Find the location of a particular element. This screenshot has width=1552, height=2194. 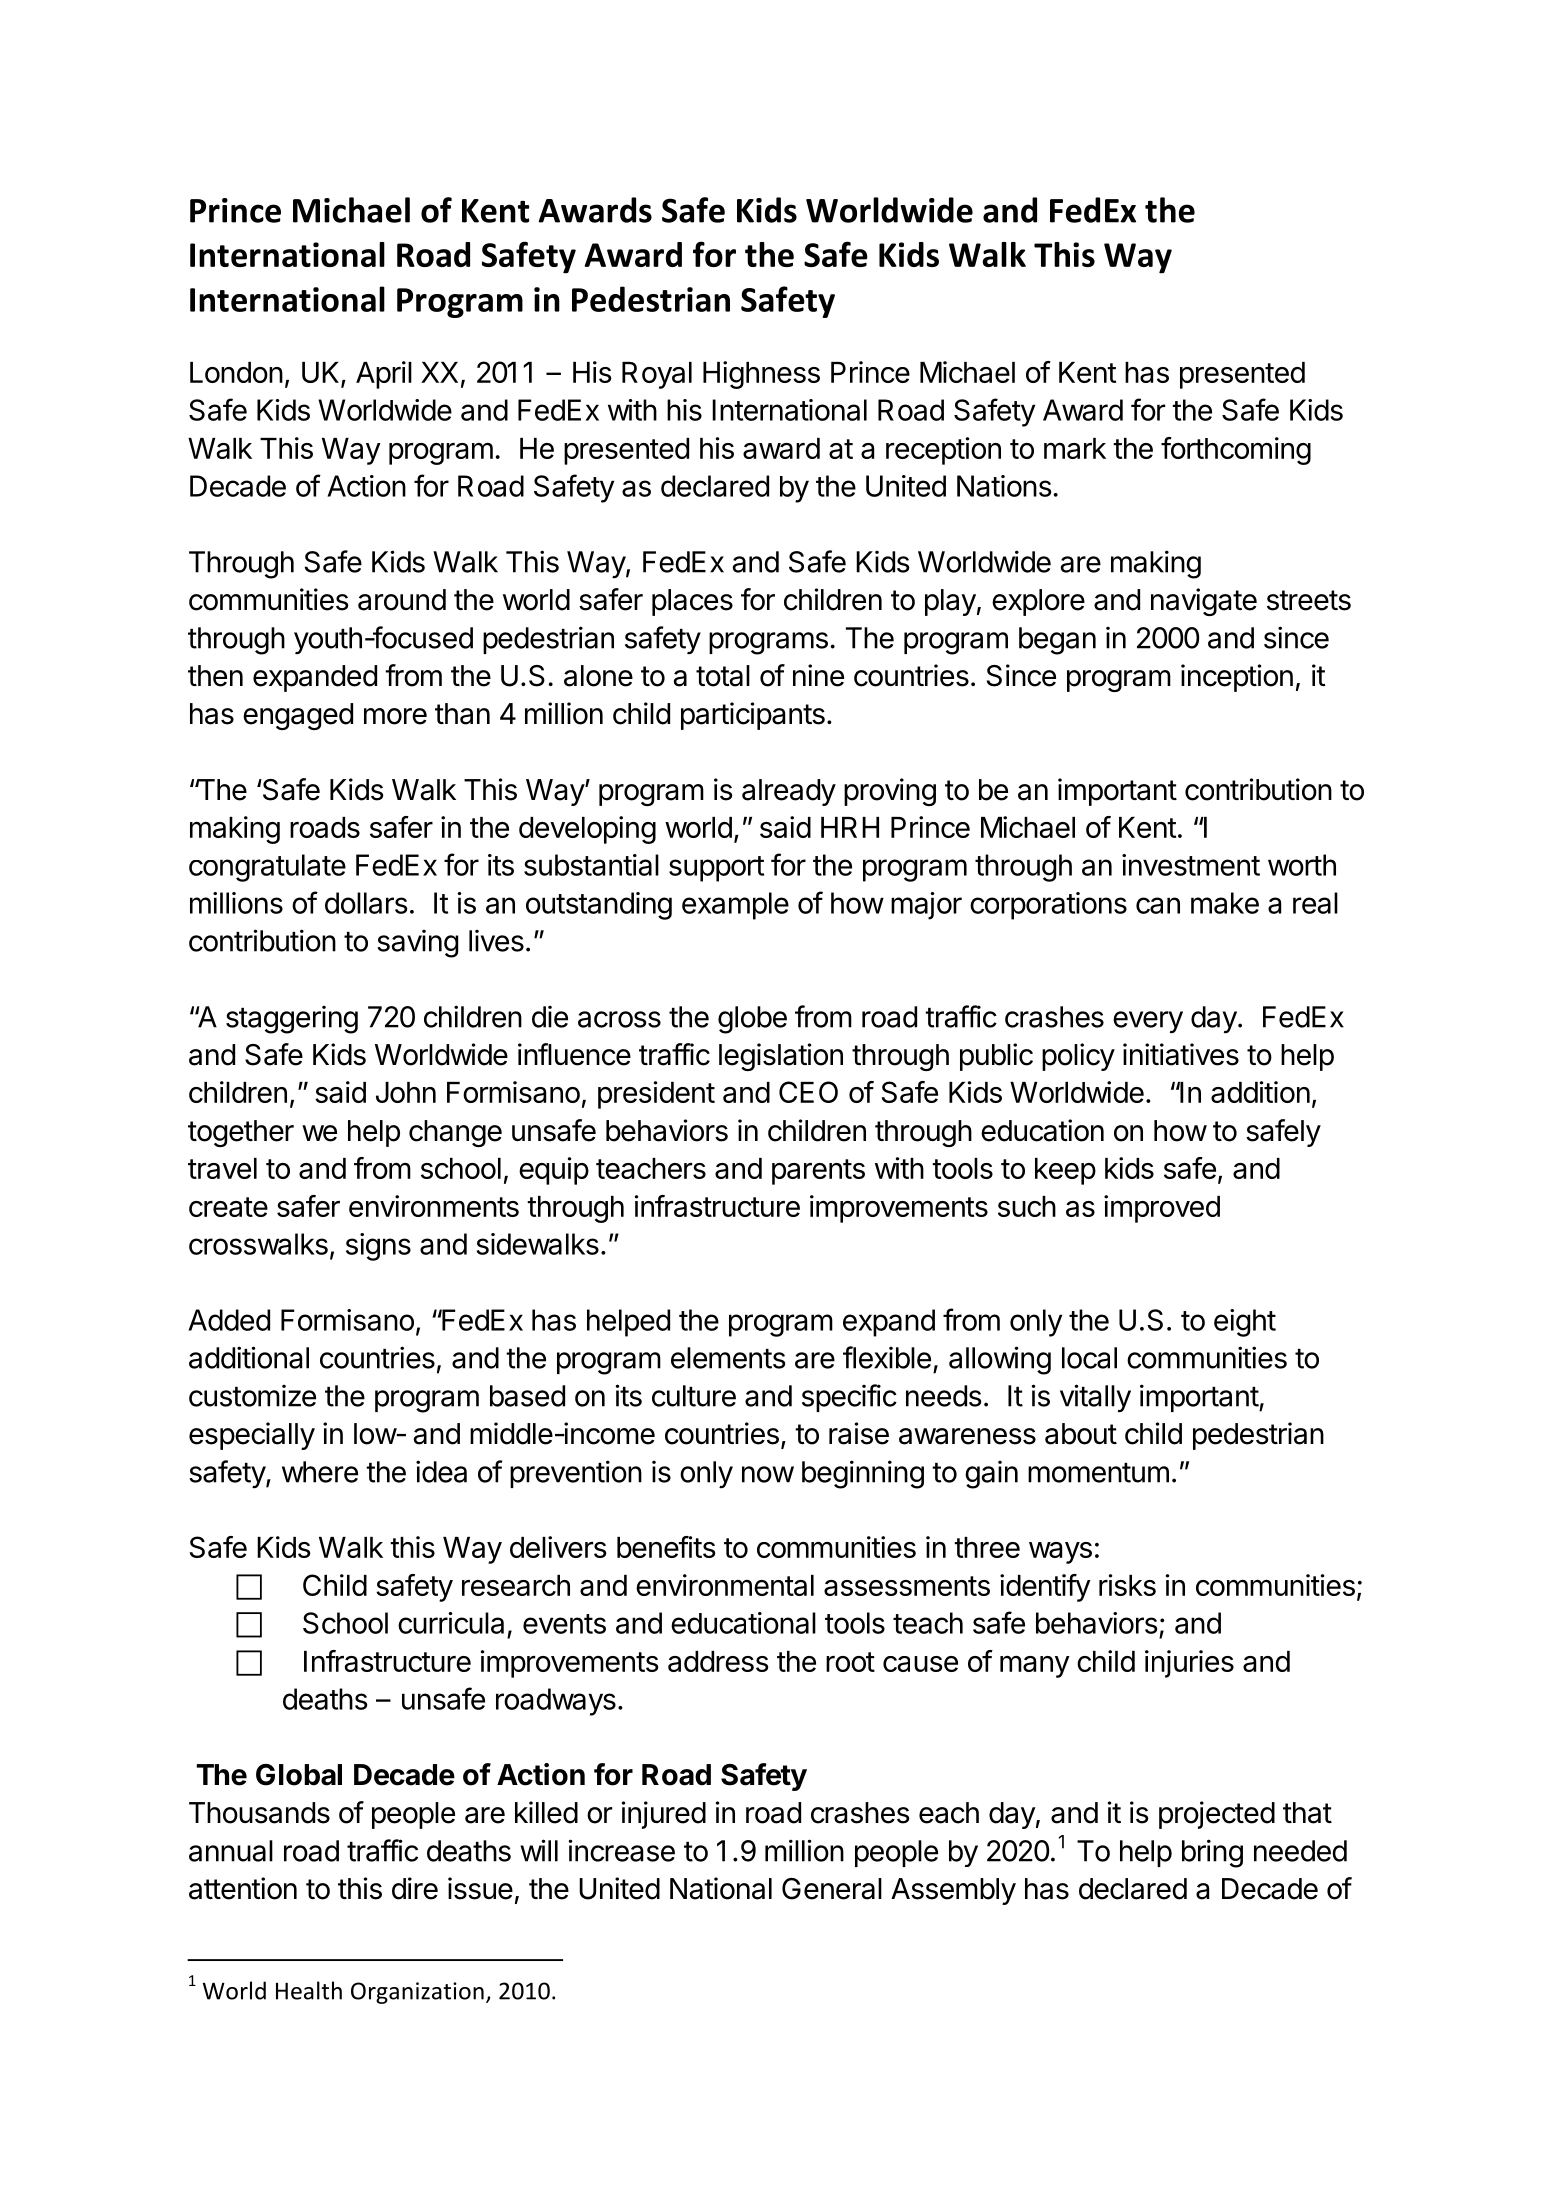

improved is located at coordinates (1162, 1209).
